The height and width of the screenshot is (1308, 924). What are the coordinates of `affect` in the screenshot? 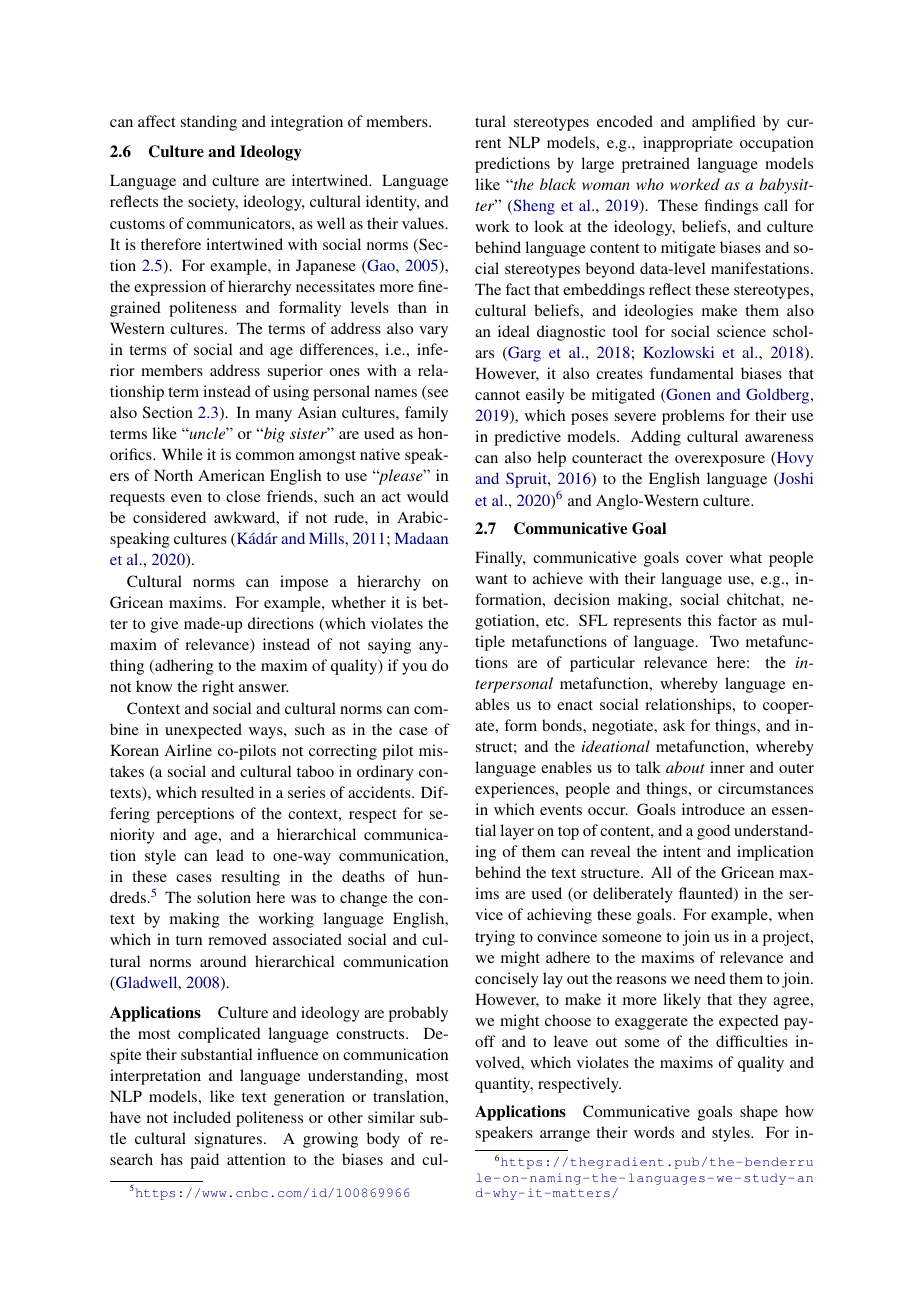 It's located at (156, 121).
